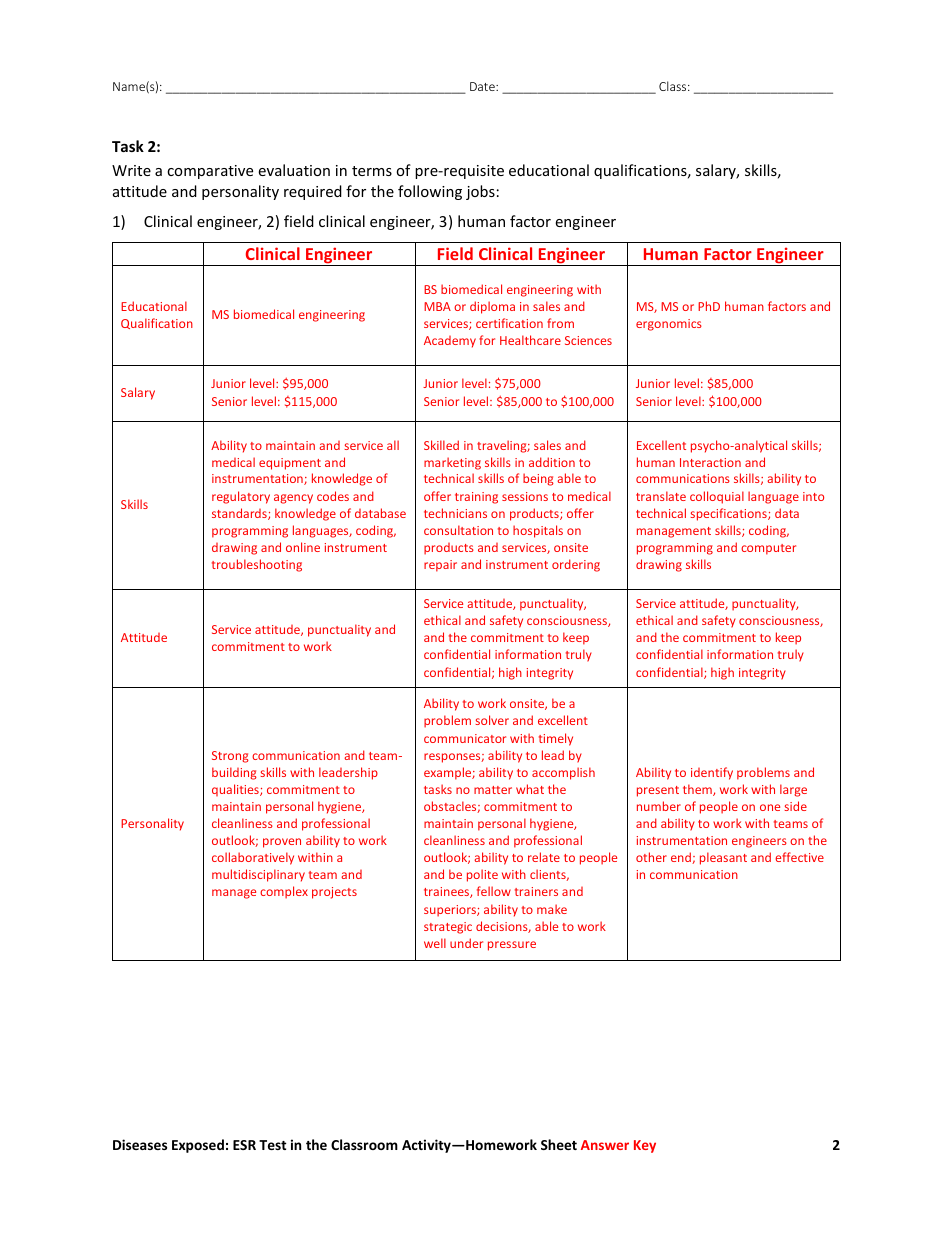  I want to click on qualities, so click(236, 790).
